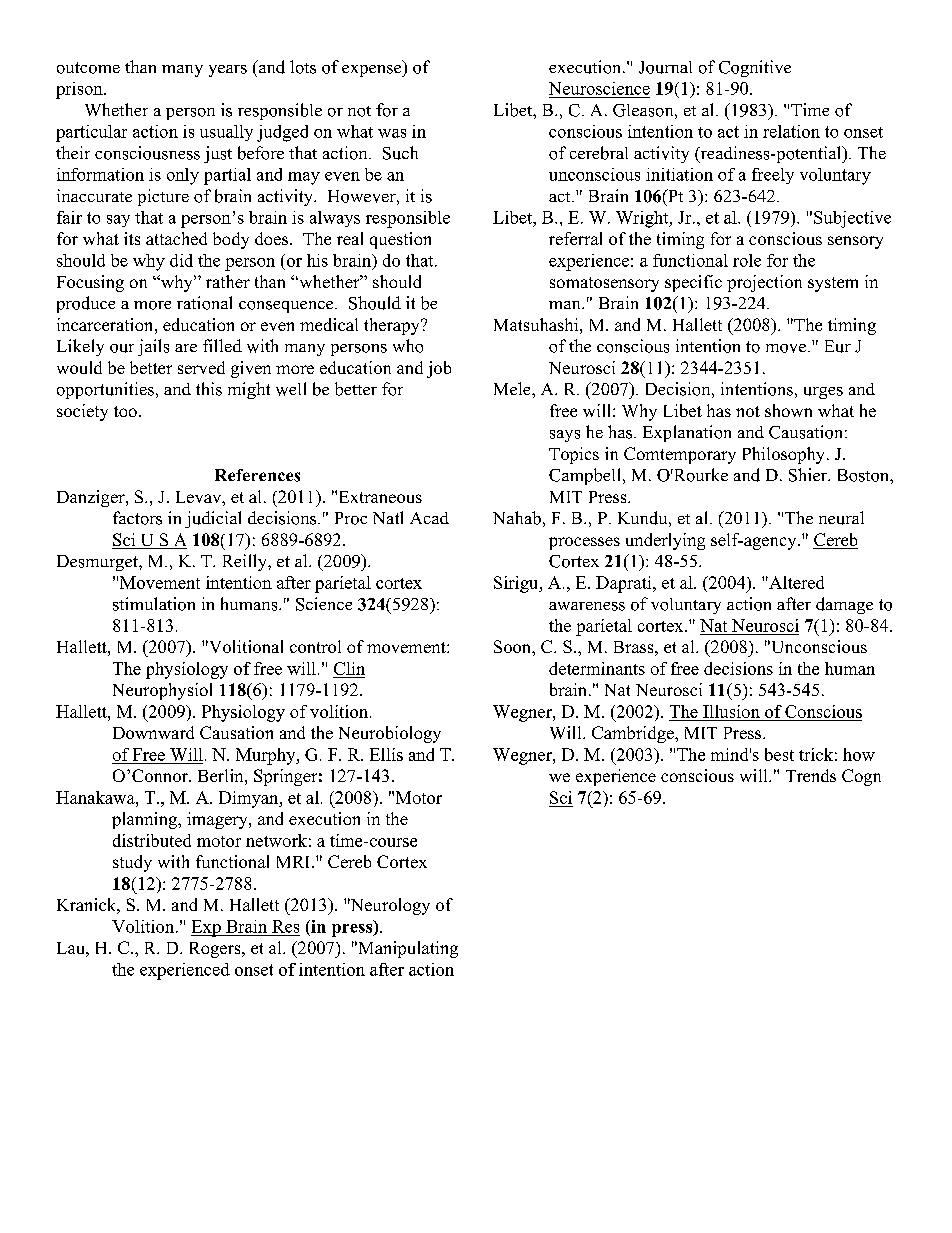 The image size is (952, 1233). Describe the element at coordinates (811, 775) in the screenshot. I see `Trends` at that location.
